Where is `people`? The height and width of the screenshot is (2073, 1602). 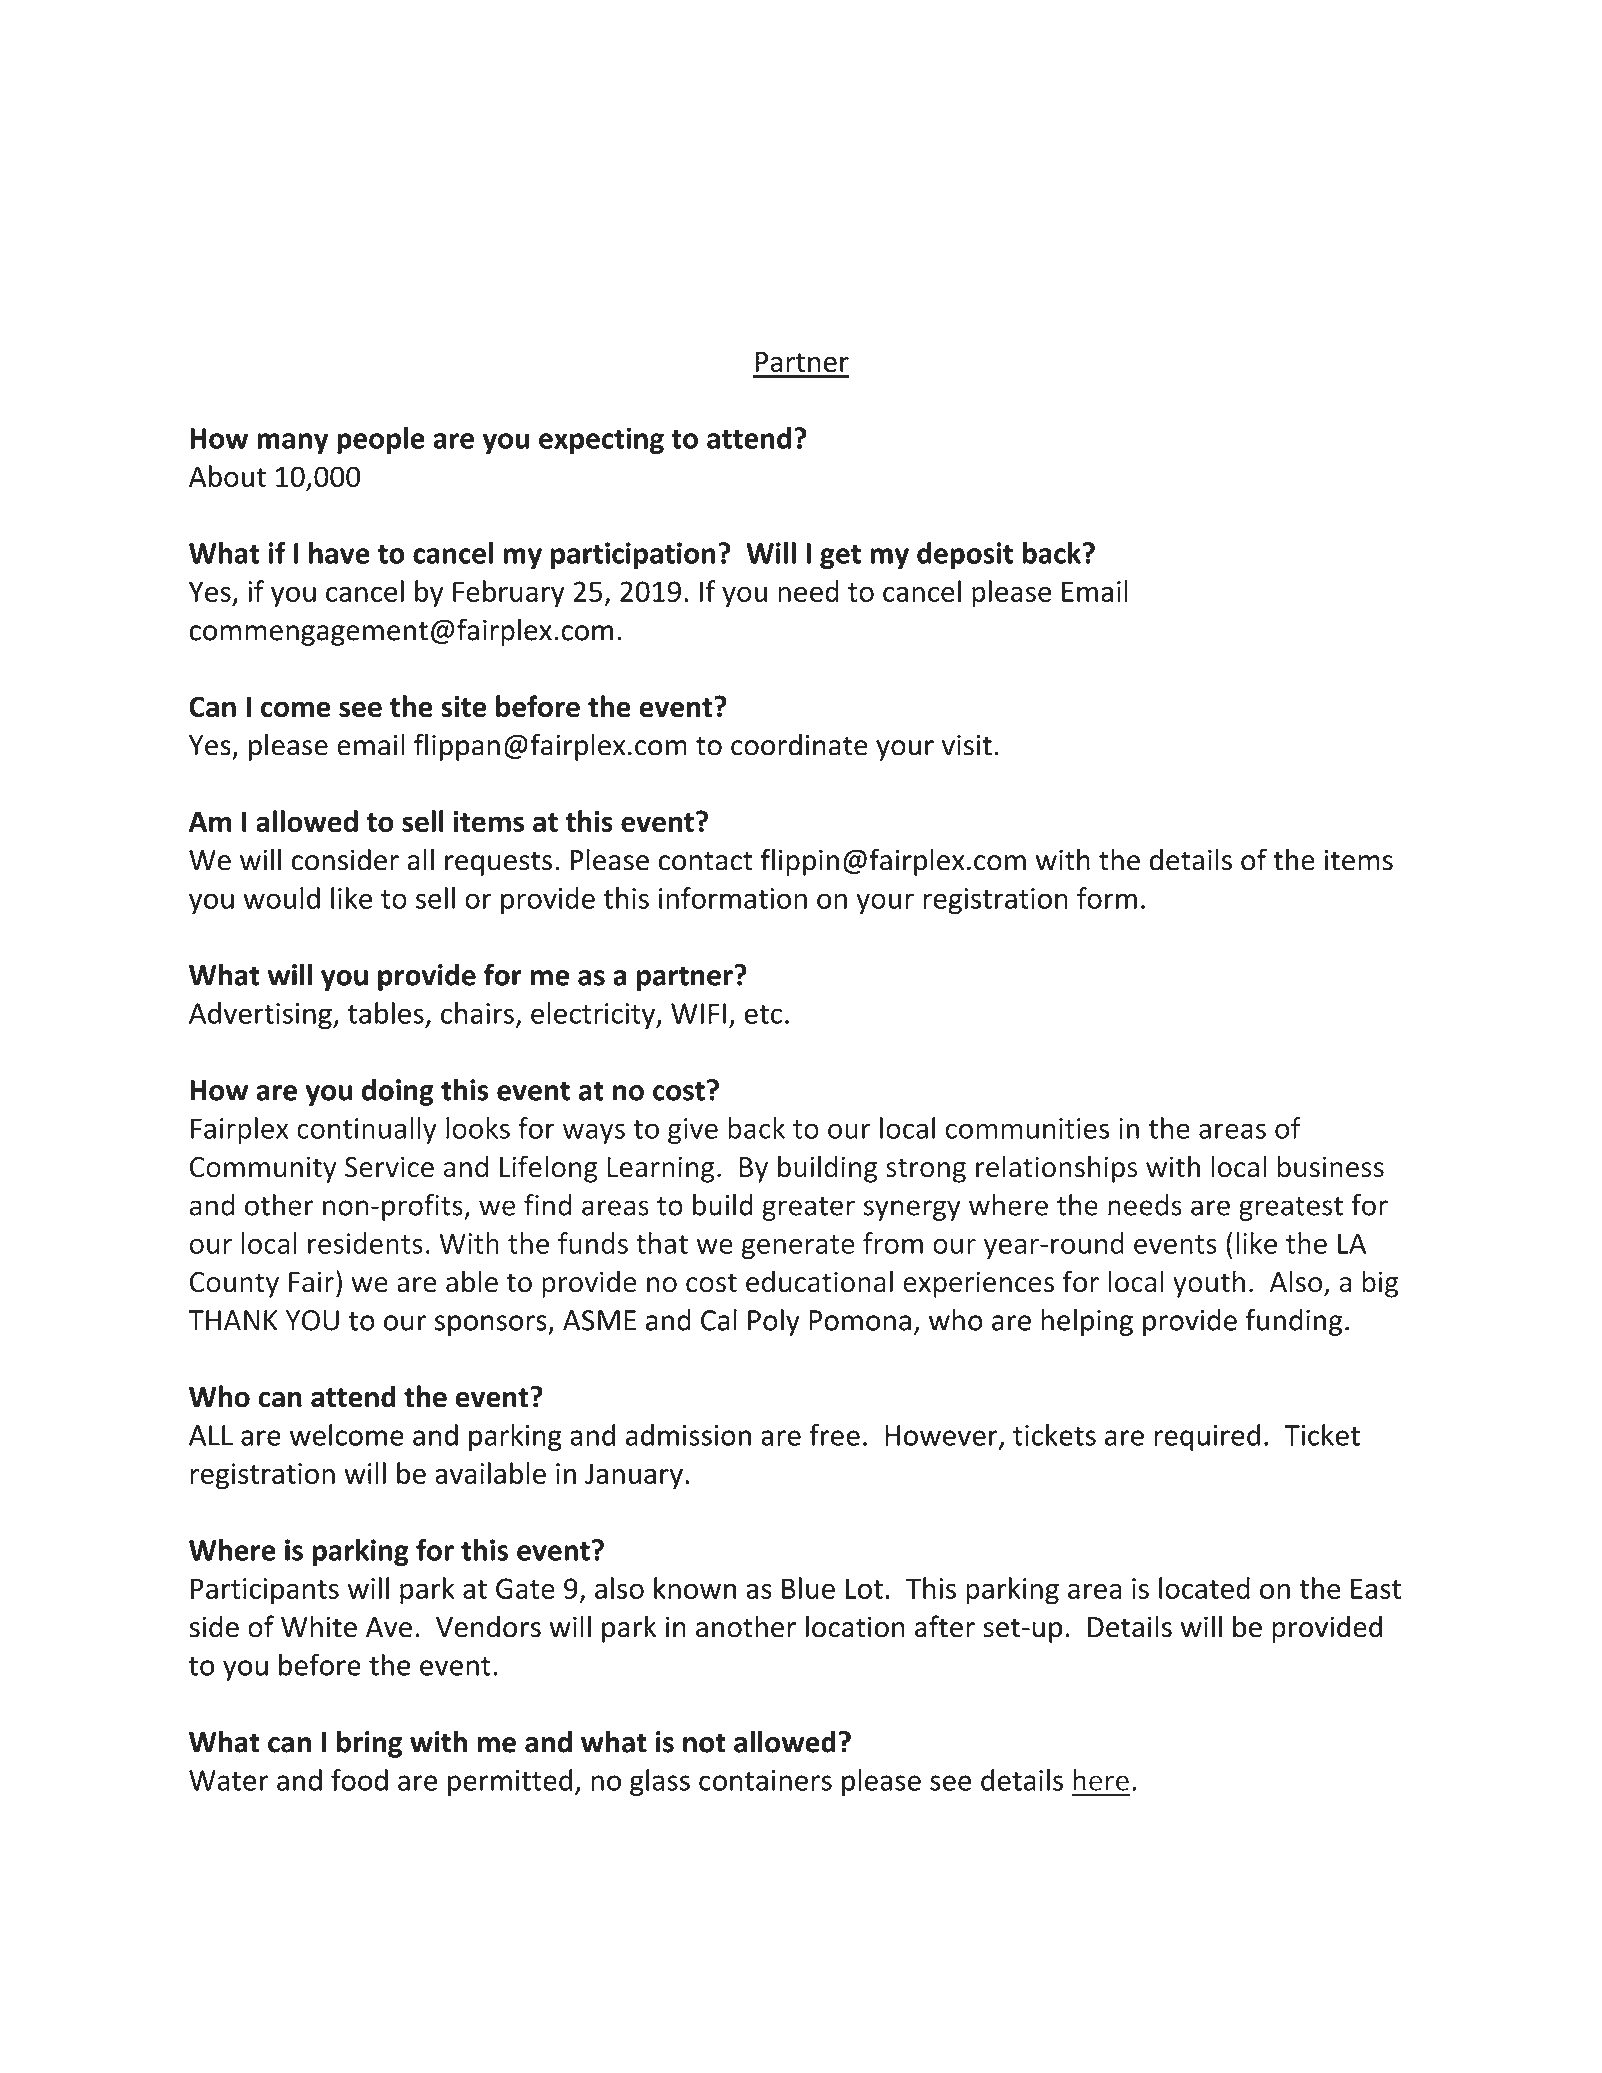
people is located at coordinates (381, 440).
